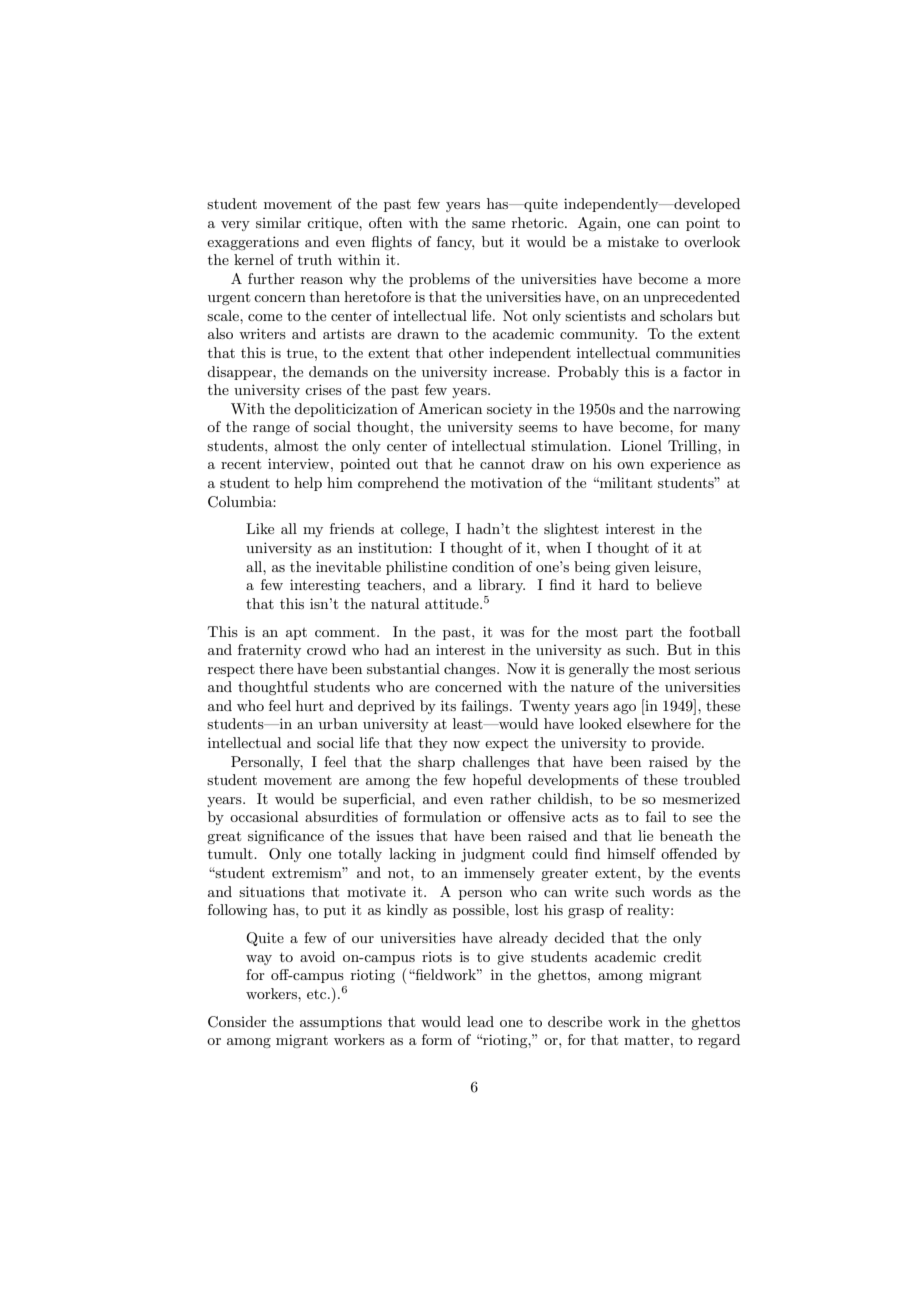  Describe the element at coordinates (455, 243) in the screenshot. I see `fancy` at that location.
